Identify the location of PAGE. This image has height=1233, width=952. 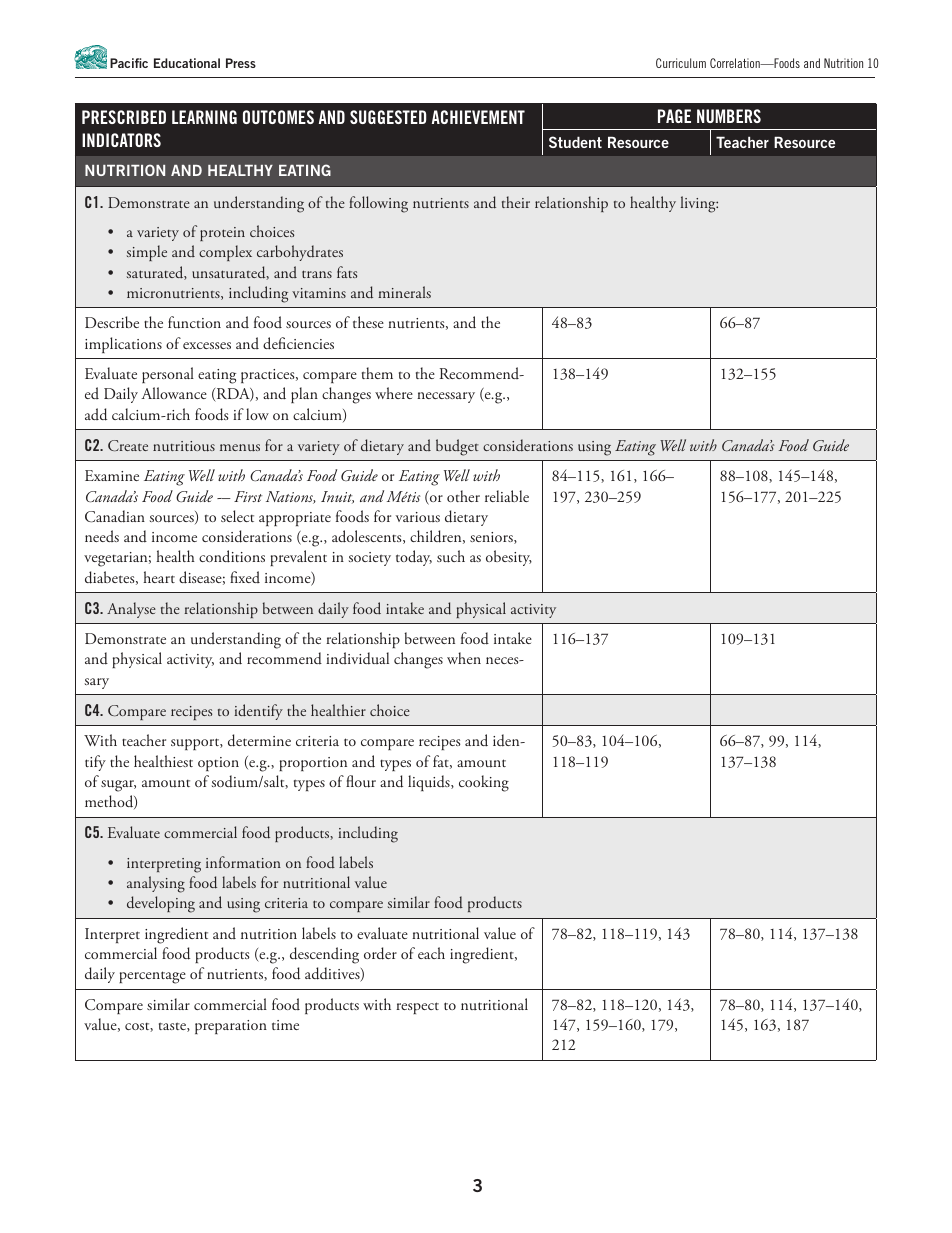
(674, 116).
